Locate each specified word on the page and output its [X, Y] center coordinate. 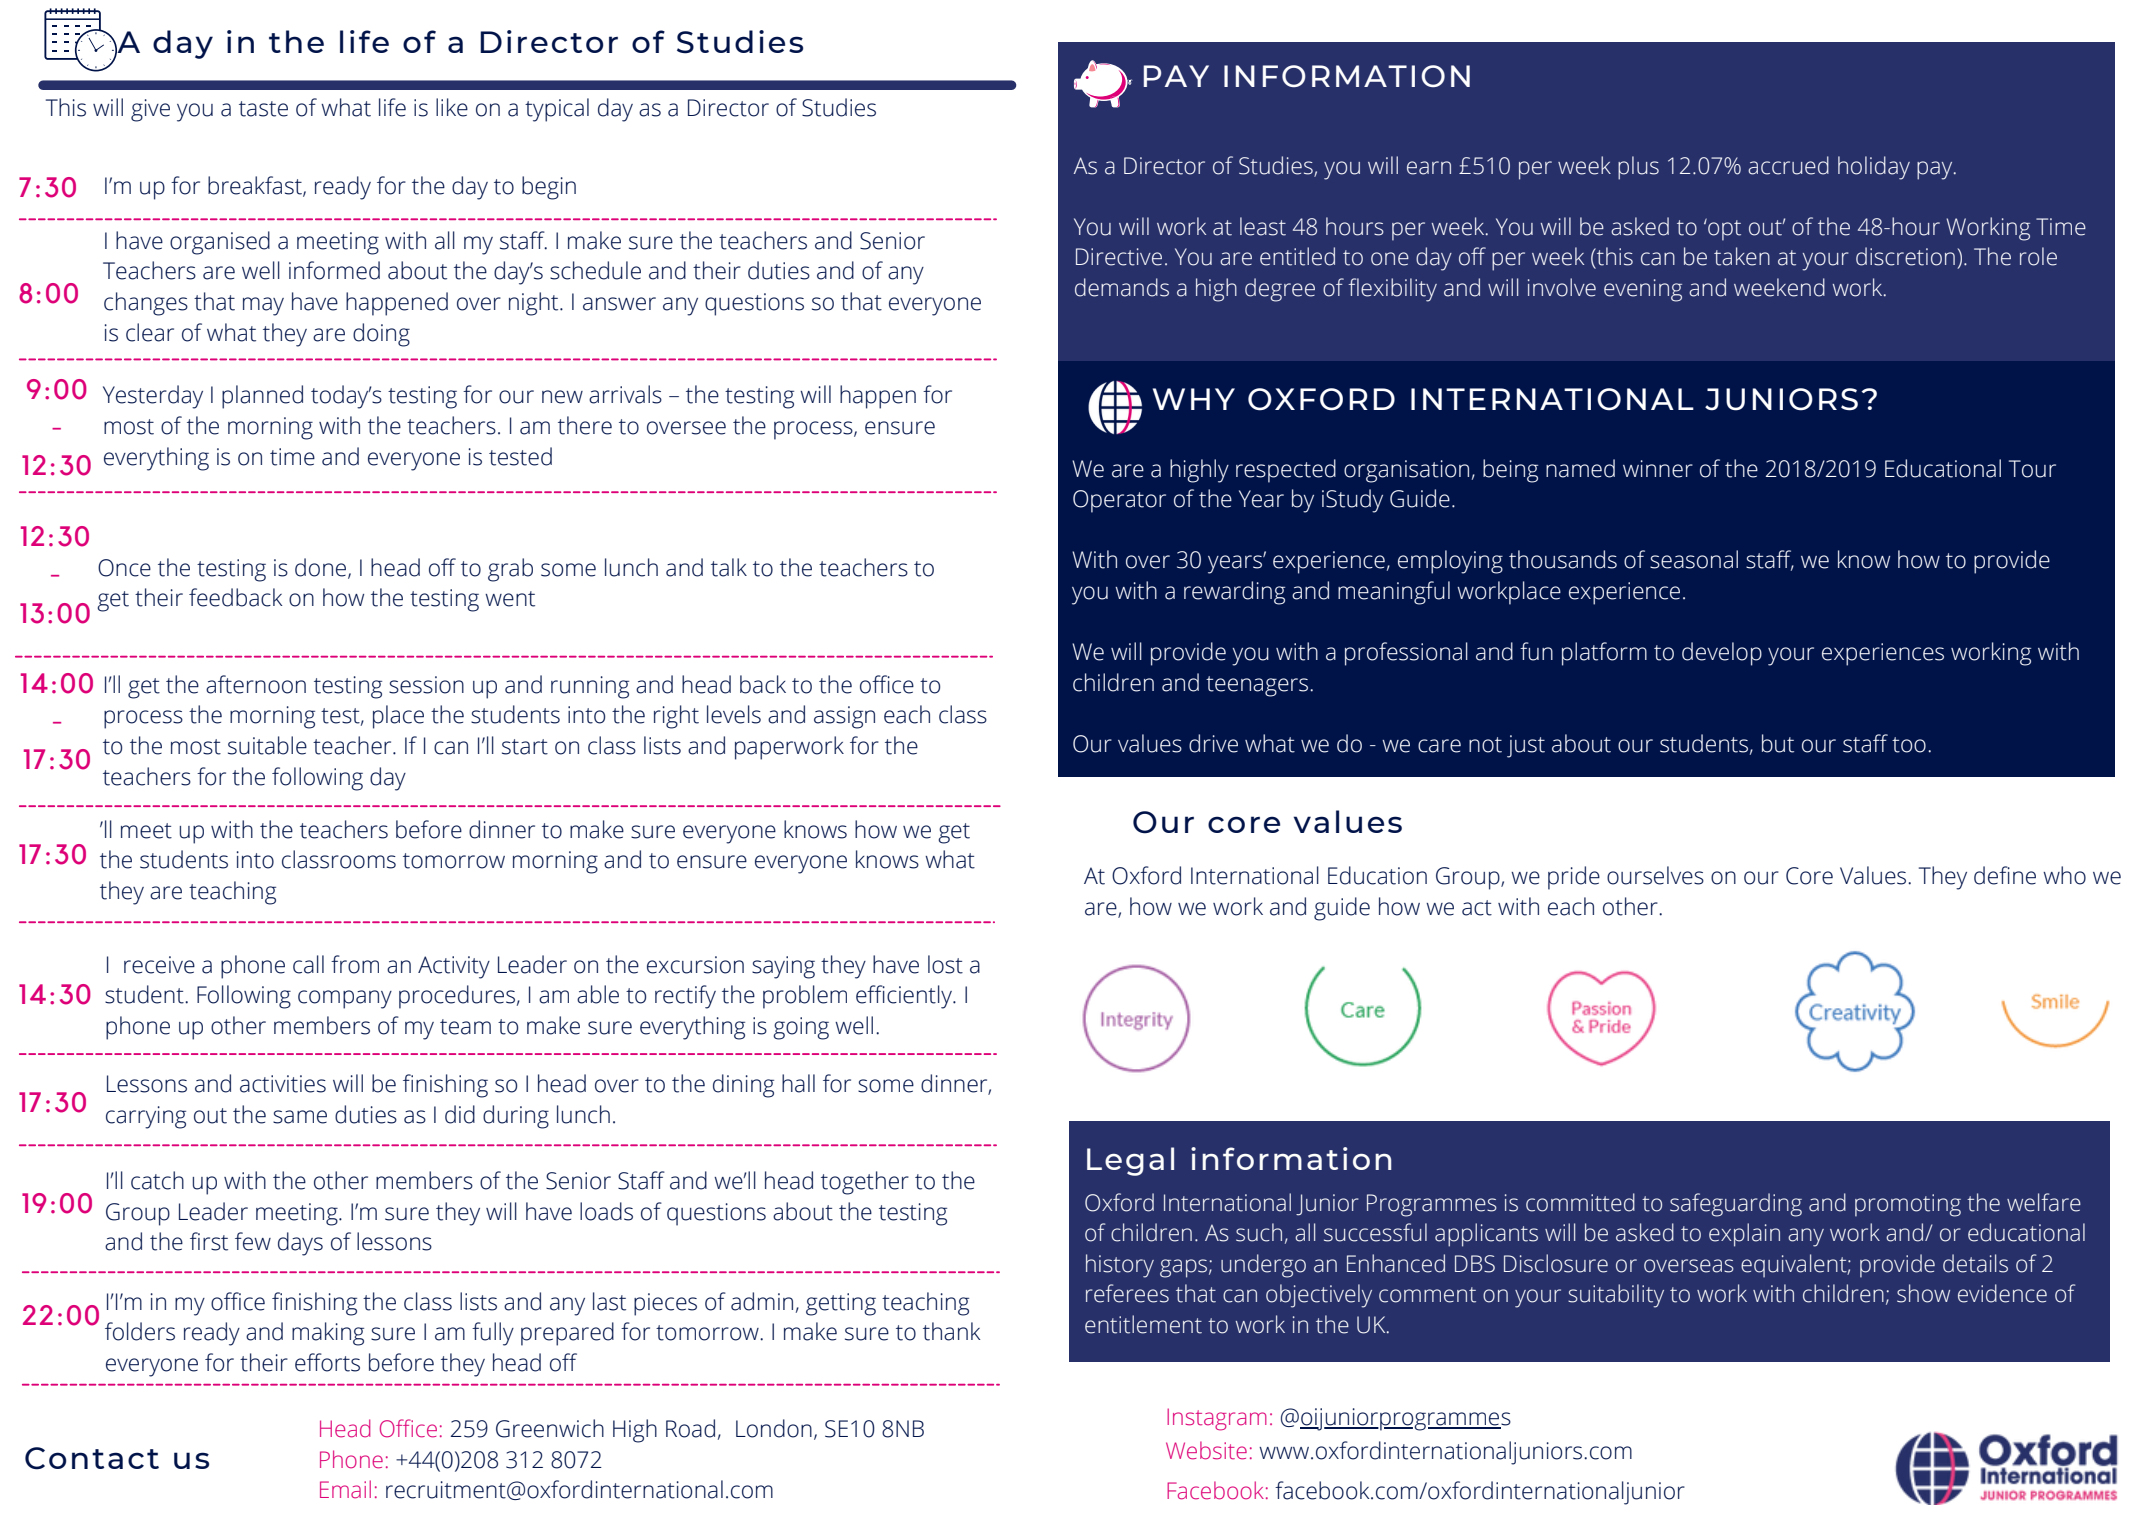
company [345, 999]
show [1923, 1293]
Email [345, 1489]
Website [1206, 1450]
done [322, 568]
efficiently [905, 997]
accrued [1788, 165]
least [1263, 226]
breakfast [256, 186]
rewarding [1234, 593]
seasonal [1694, 559]
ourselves [1655, 875]
